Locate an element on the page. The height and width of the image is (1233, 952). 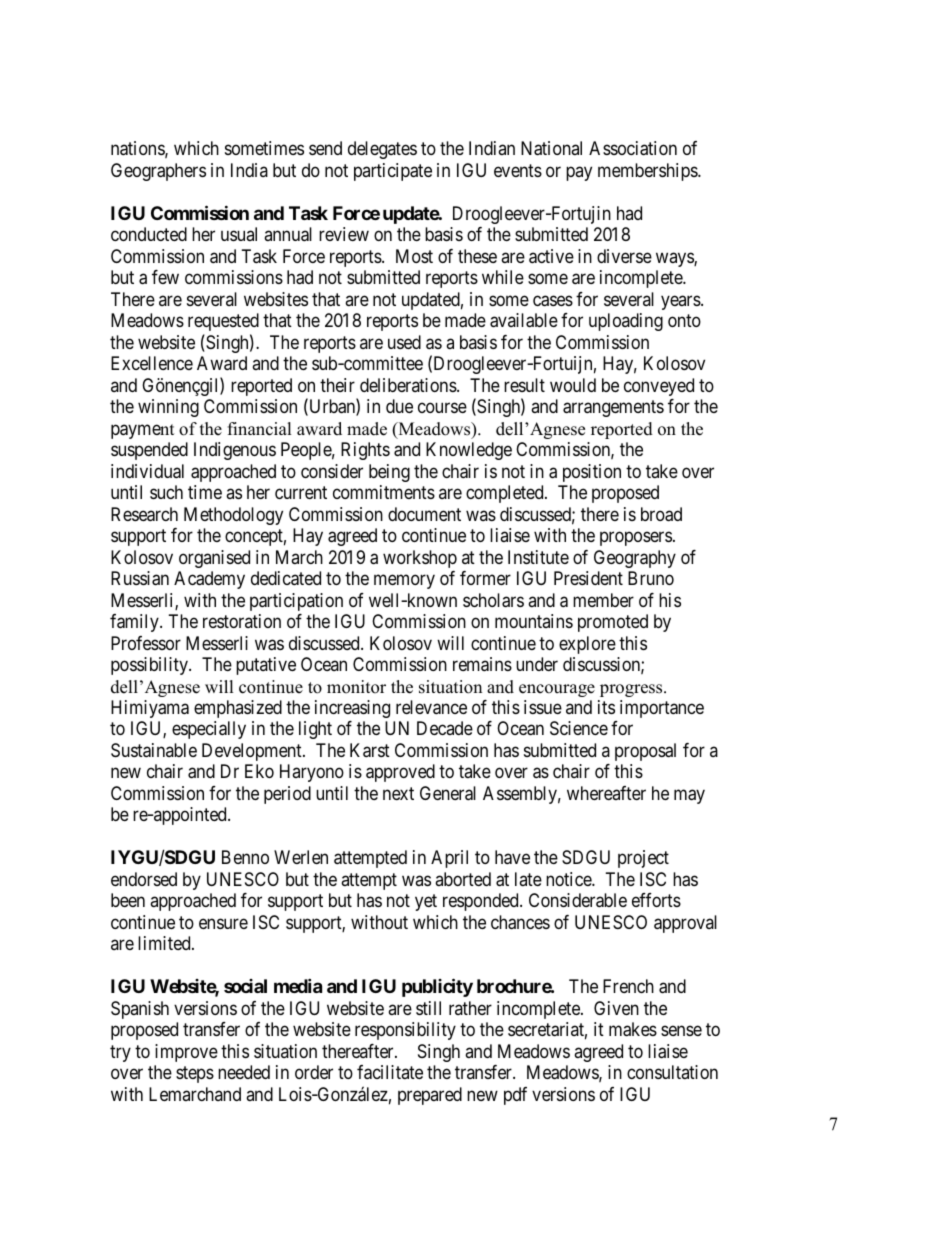
Geography is located at coordinates (635, 559).
